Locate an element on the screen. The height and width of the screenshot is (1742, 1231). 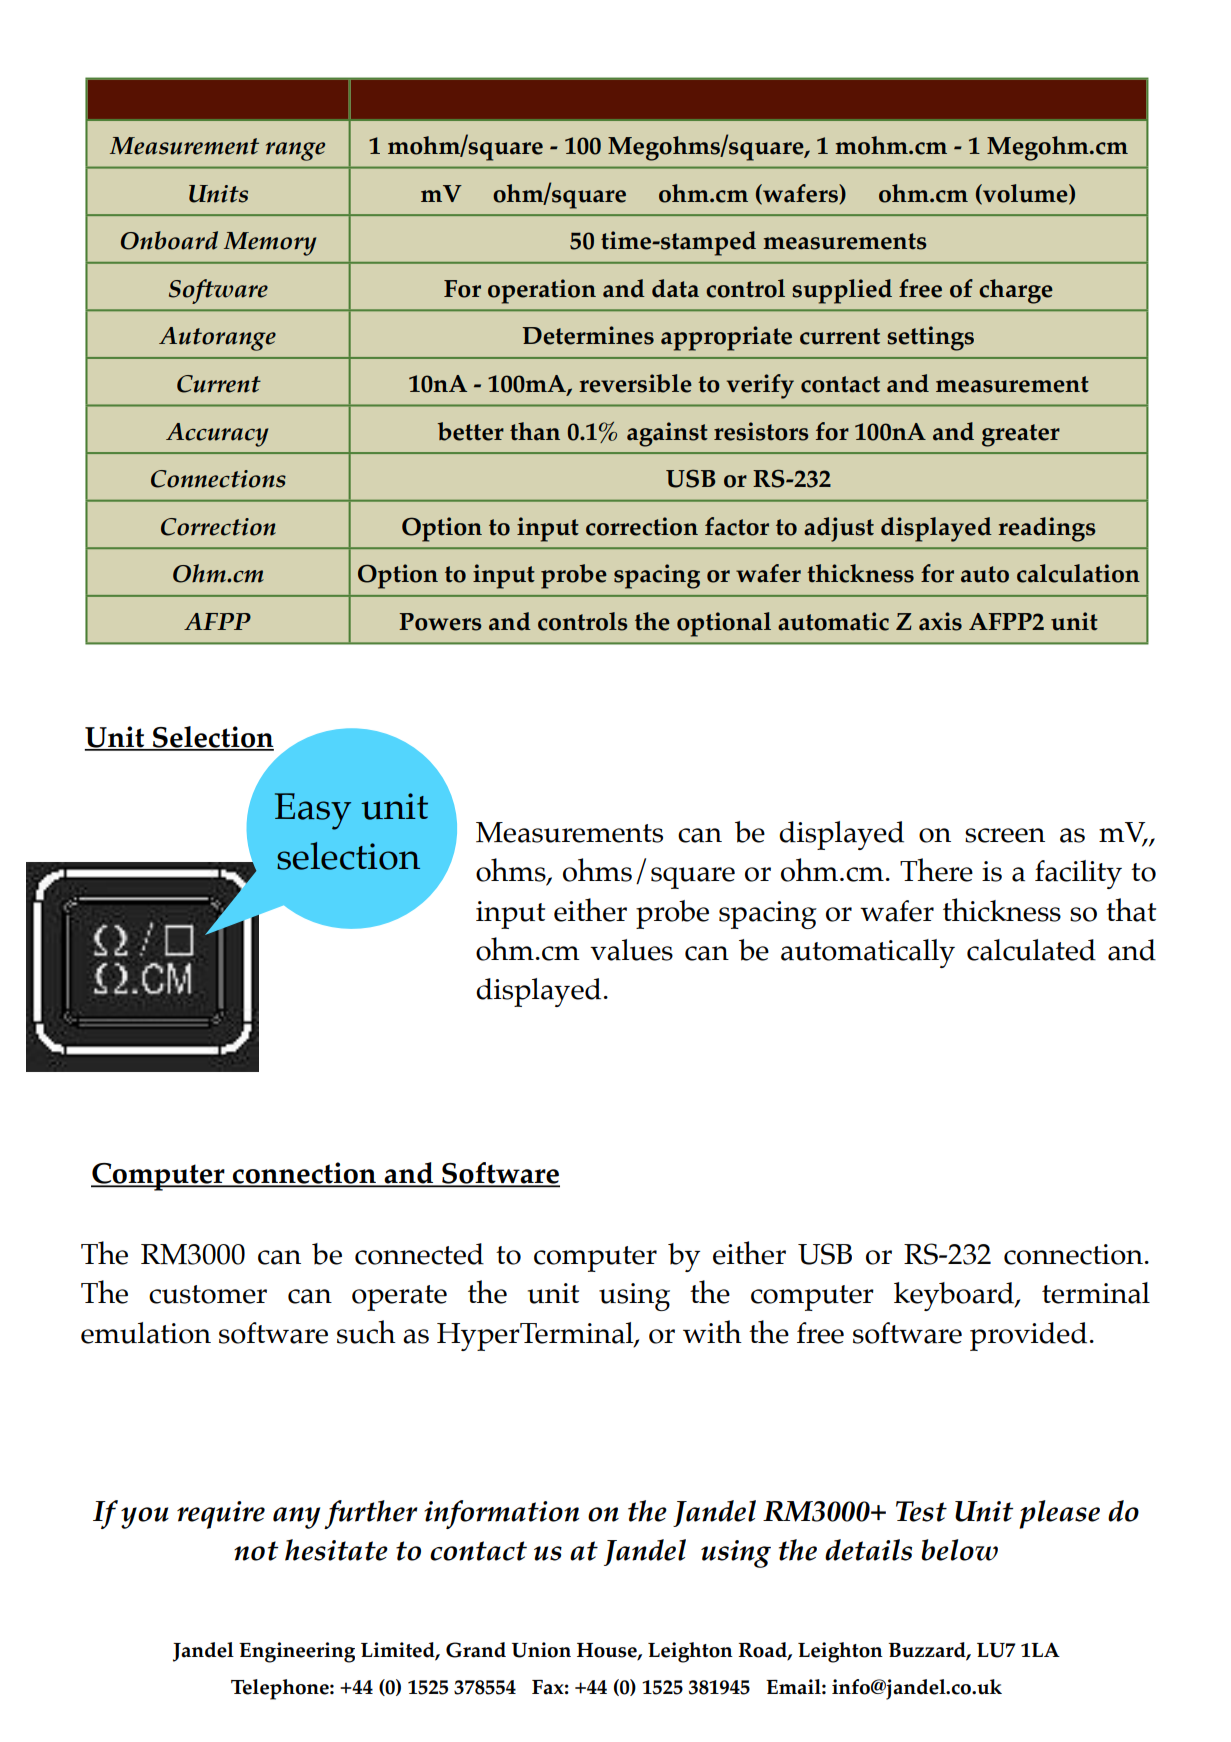
screen is located at coordinates (1005, 835).
